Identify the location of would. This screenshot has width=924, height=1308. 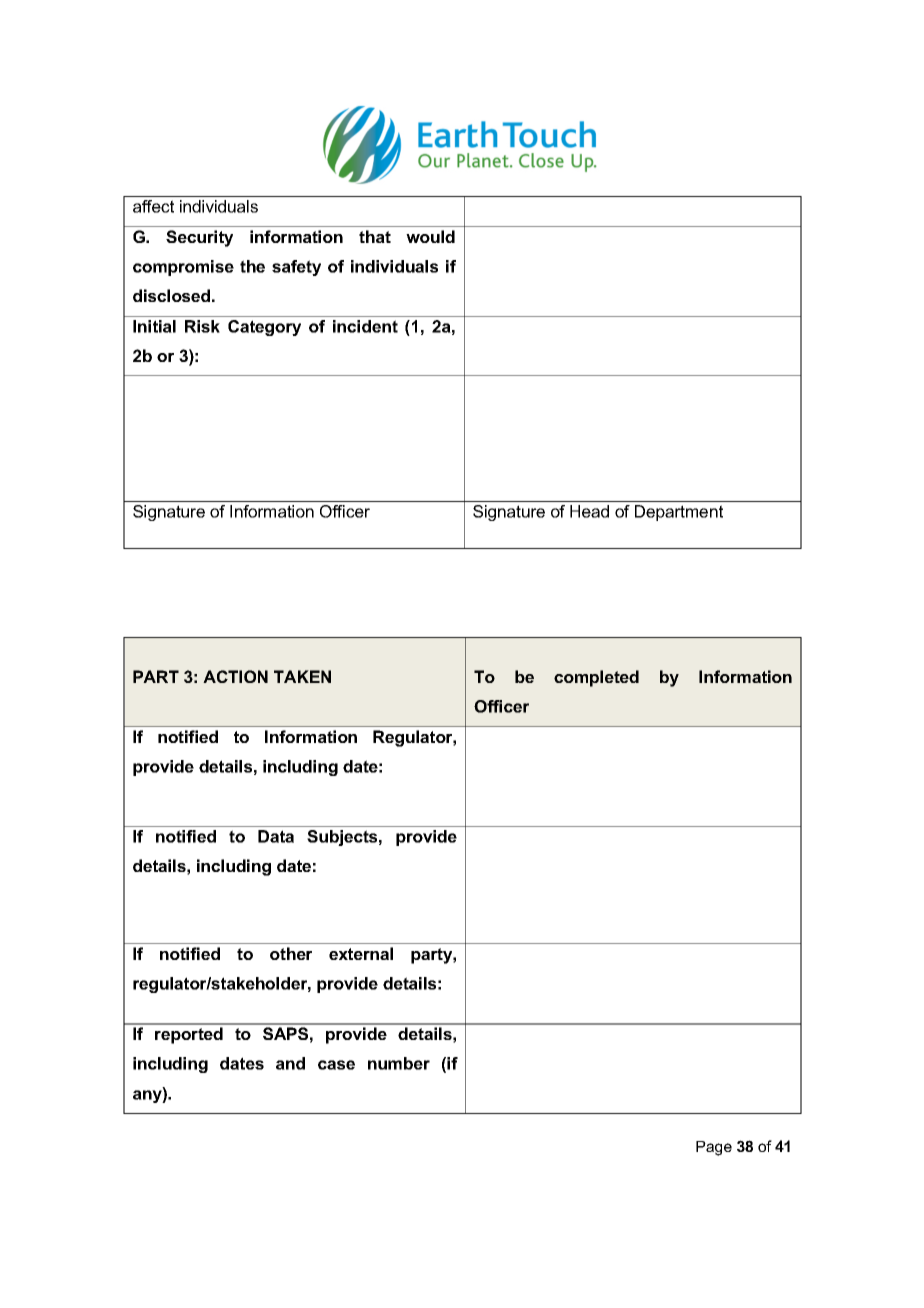
(430, 236).
